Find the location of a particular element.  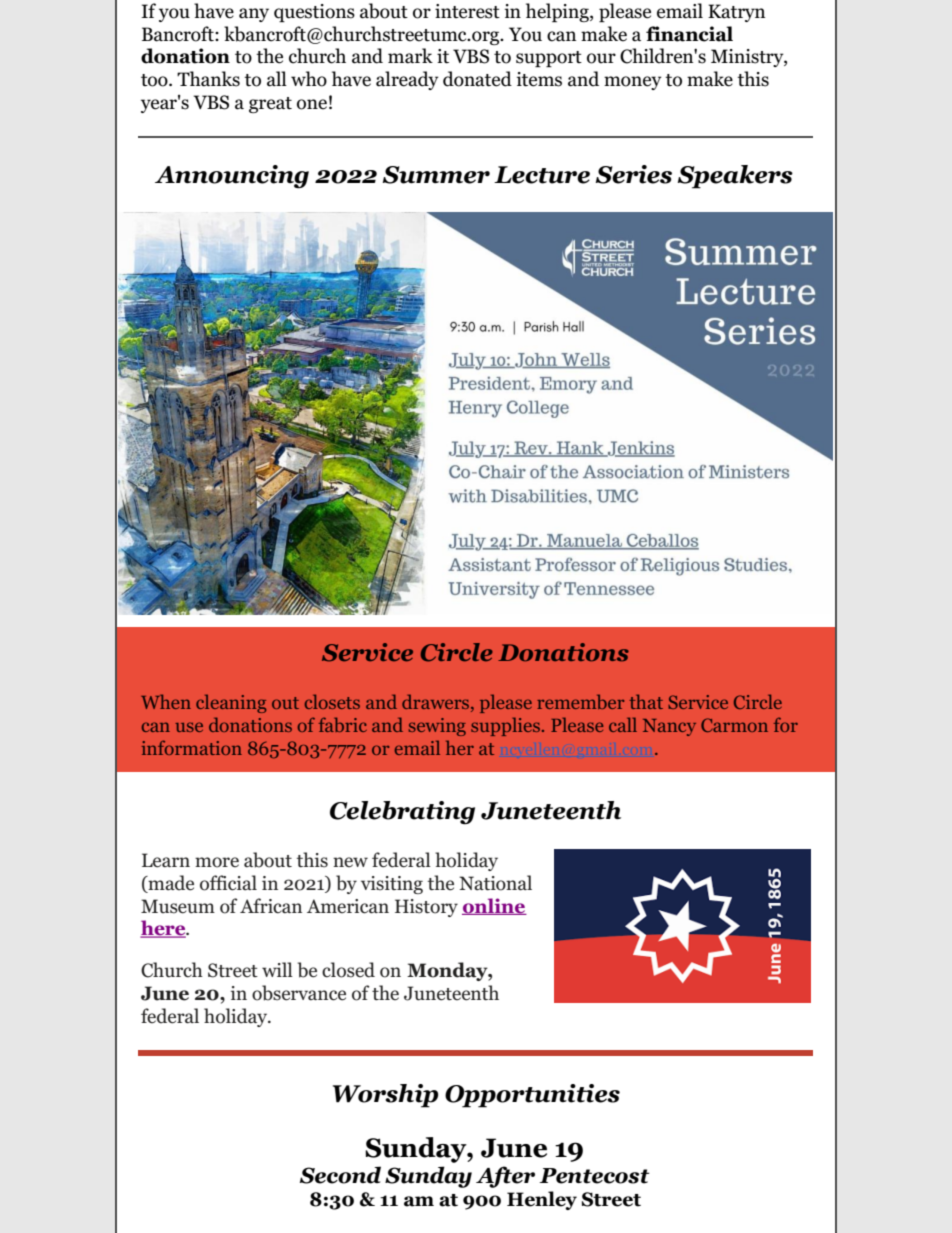

Thanks is located at coordinates (208, 79).
